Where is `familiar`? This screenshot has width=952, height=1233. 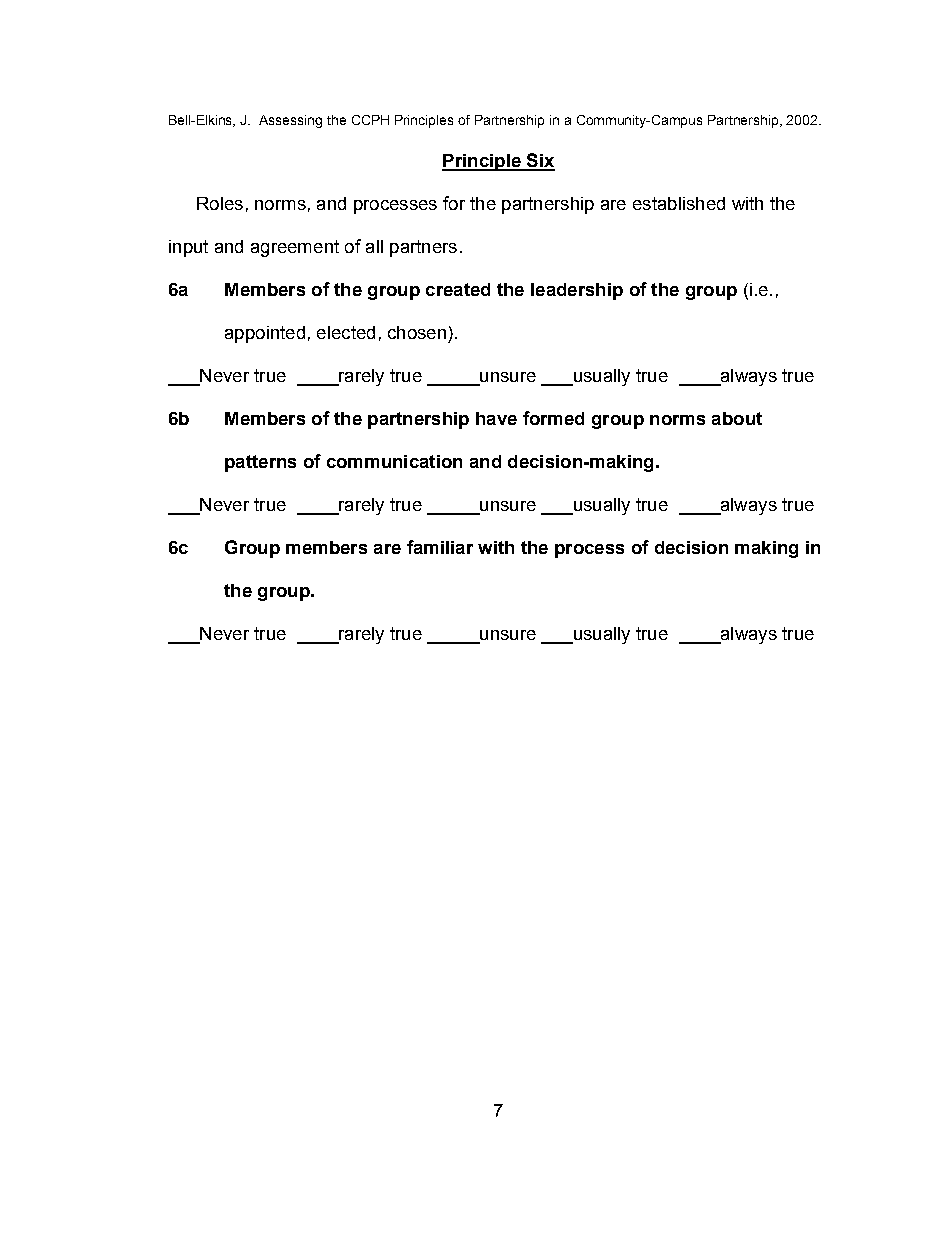 familiar is located at coordinates (440, 547).
